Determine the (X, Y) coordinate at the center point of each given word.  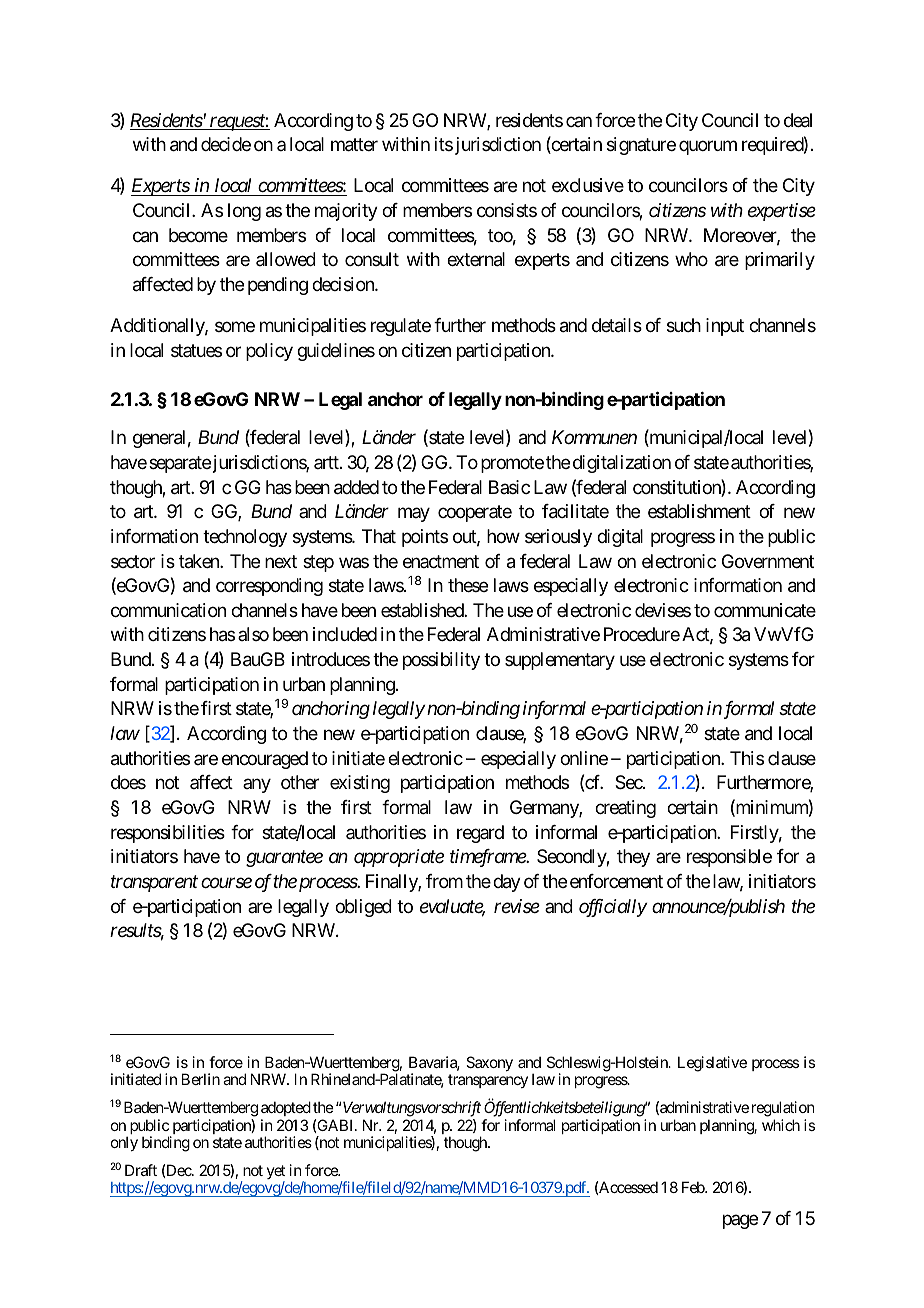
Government (768, 561)
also (253, 634)
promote (512, 464)
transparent (154, 884)
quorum (708, 148)
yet (276, 1173)
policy (269, 352)
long (244, 212)
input (725, 327)
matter (354, 145)
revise (517, 906)
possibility (441, 661)
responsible (729, 858)
